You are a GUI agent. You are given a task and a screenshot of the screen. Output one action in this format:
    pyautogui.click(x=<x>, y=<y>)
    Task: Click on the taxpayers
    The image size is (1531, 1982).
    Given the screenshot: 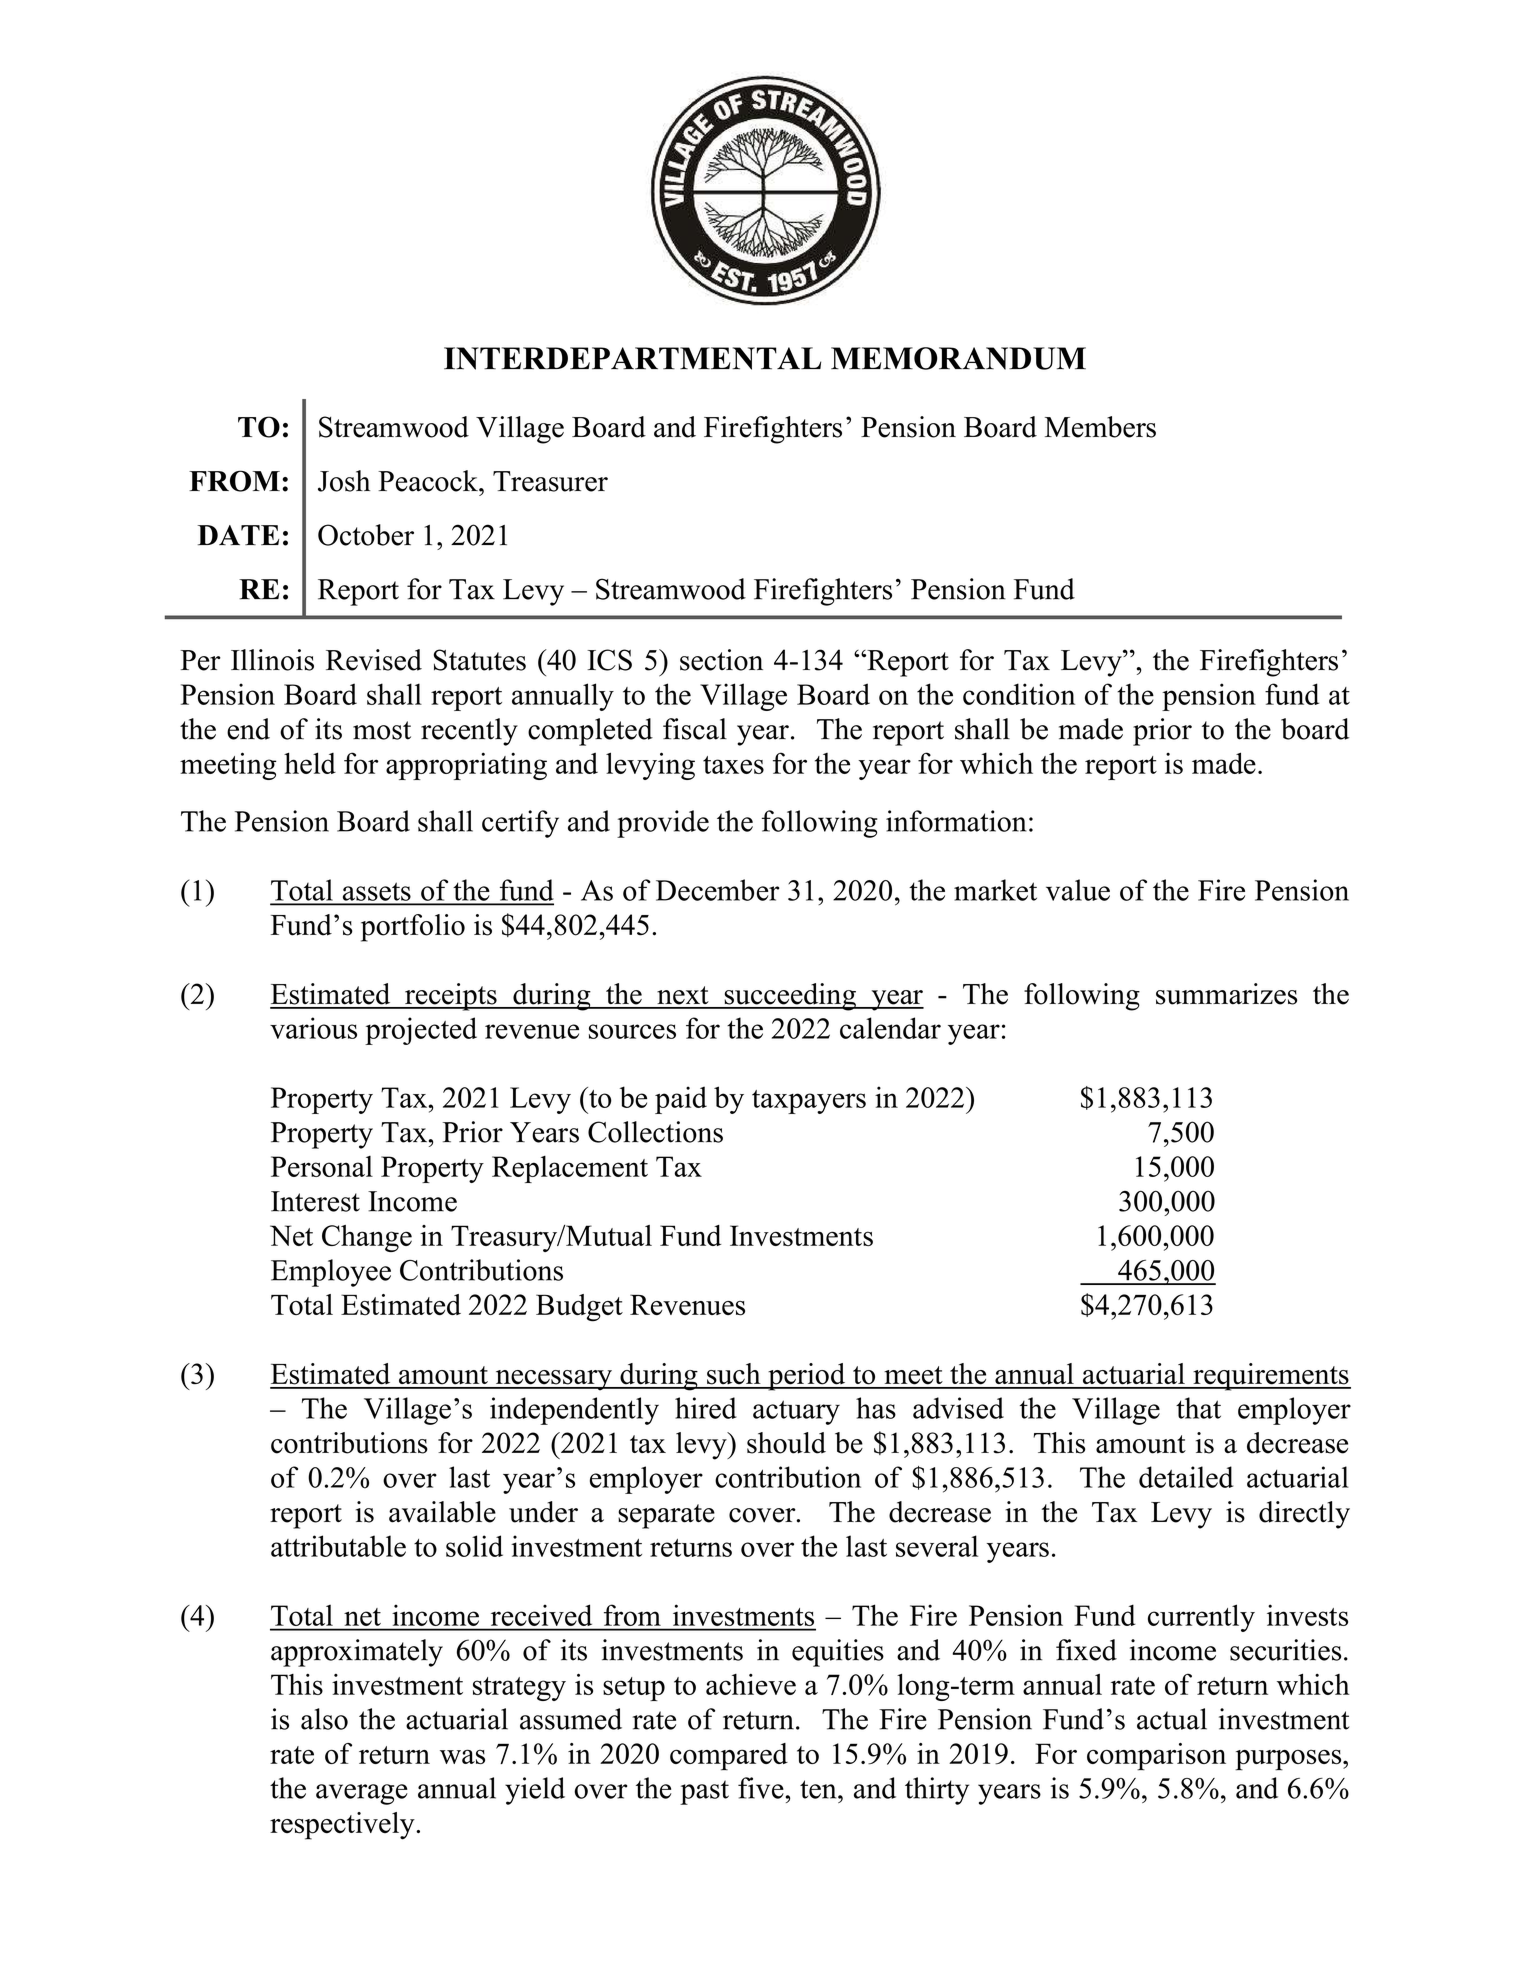 What is the action you would take?
    pyautogui.click(x=809, y=1102)
